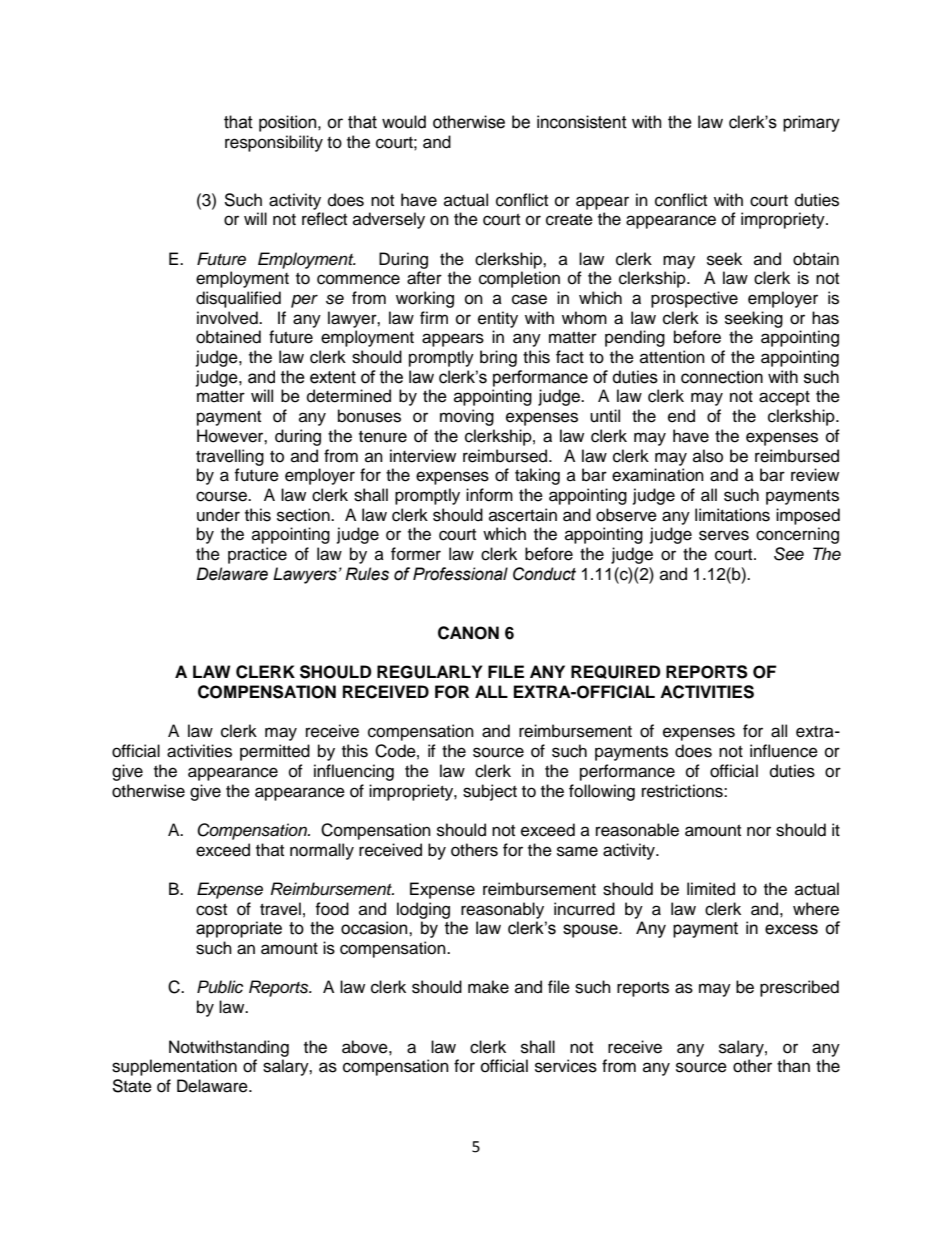  What do you see at coordinates (711, 889) in the screenshot?
I see `limited` at bounding box center [711, 889].
